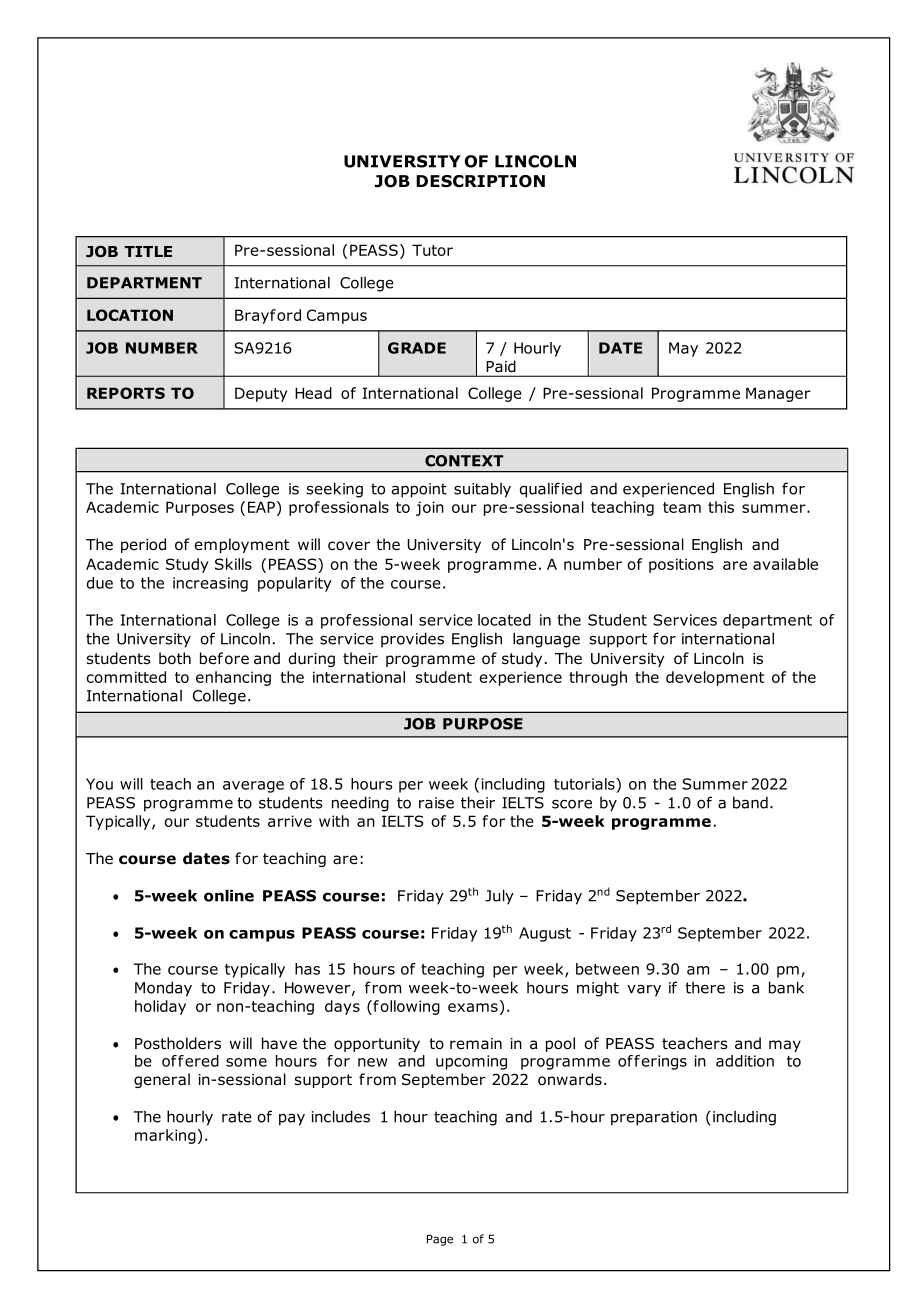  Describe the element at coordinates (778, 394) in the document. I see `Manager` at that location.
